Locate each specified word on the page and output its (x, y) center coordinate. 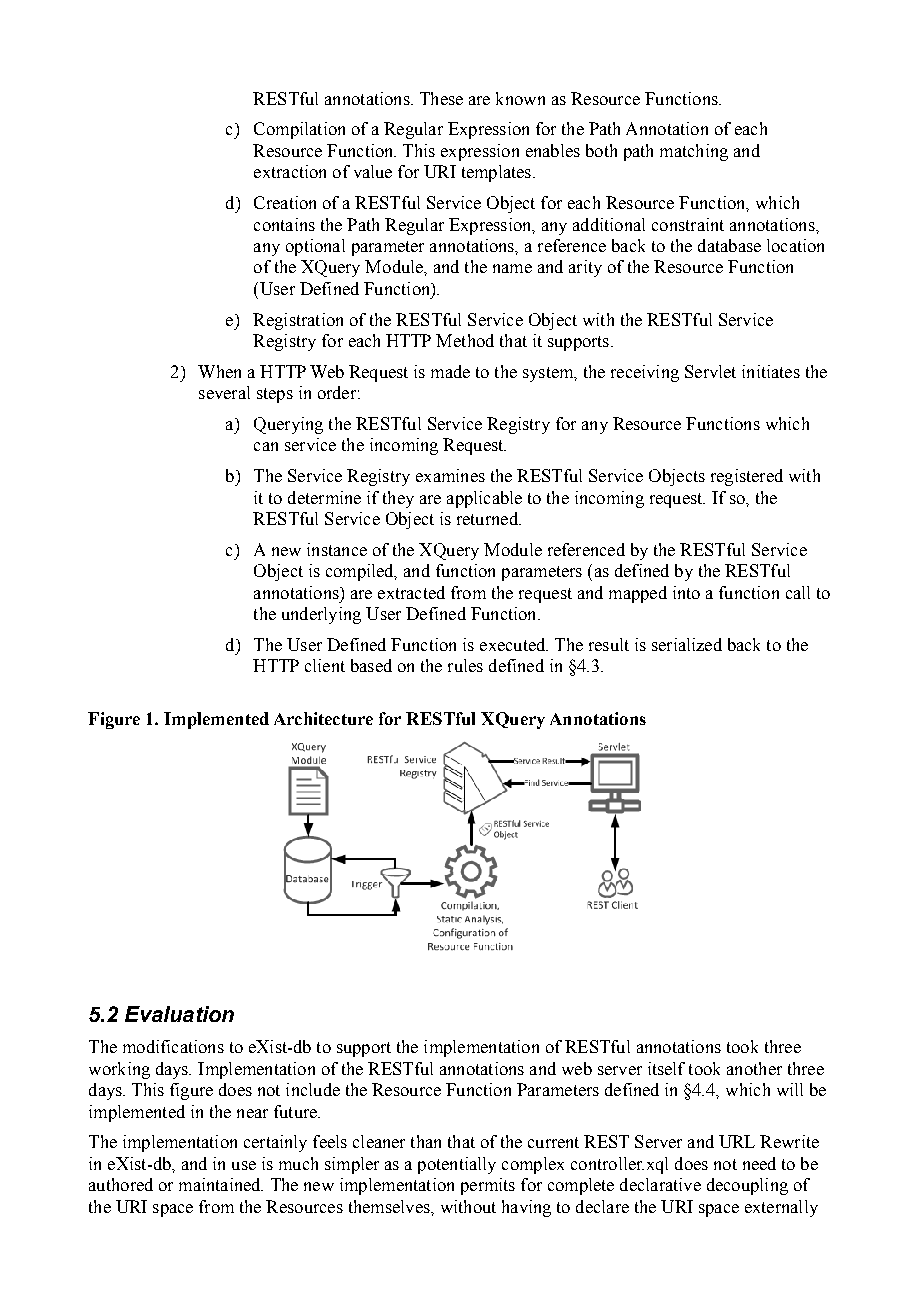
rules (465, 665)
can (266, 446)
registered (747, 477)
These (441, 98)
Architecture (323, 718)
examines (450, 475)
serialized (687, 644)
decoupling (747, 1186)
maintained (221, 1184)
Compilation (299, 130)
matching (694, 152)
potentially (457, 1165)
